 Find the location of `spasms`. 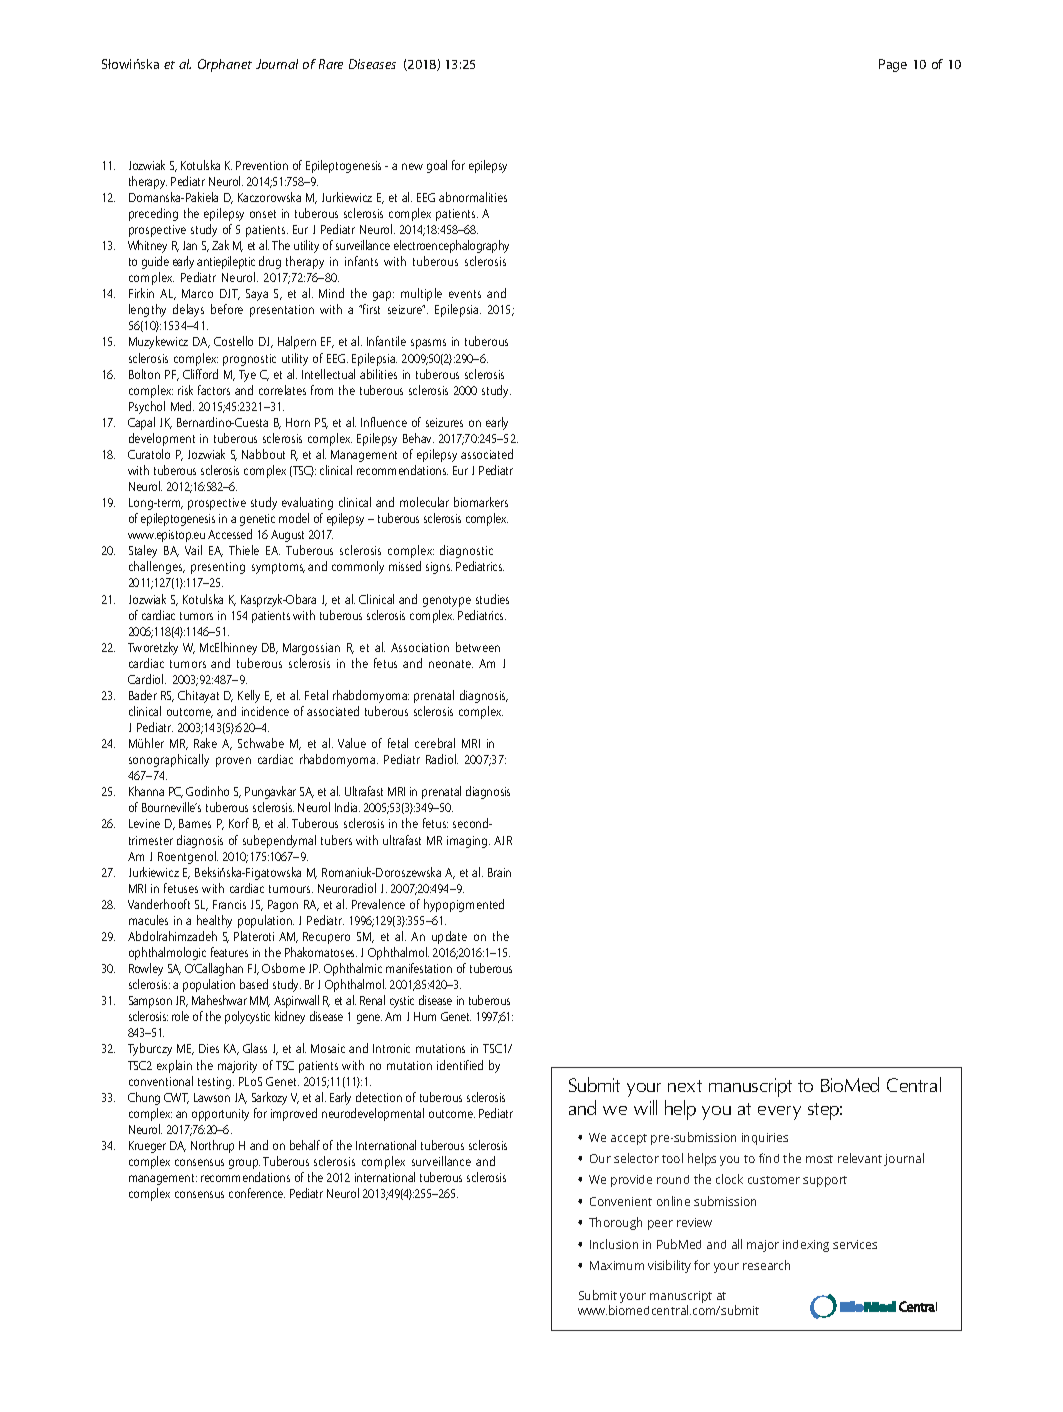

spasms is located at coordinates (428, 344).
